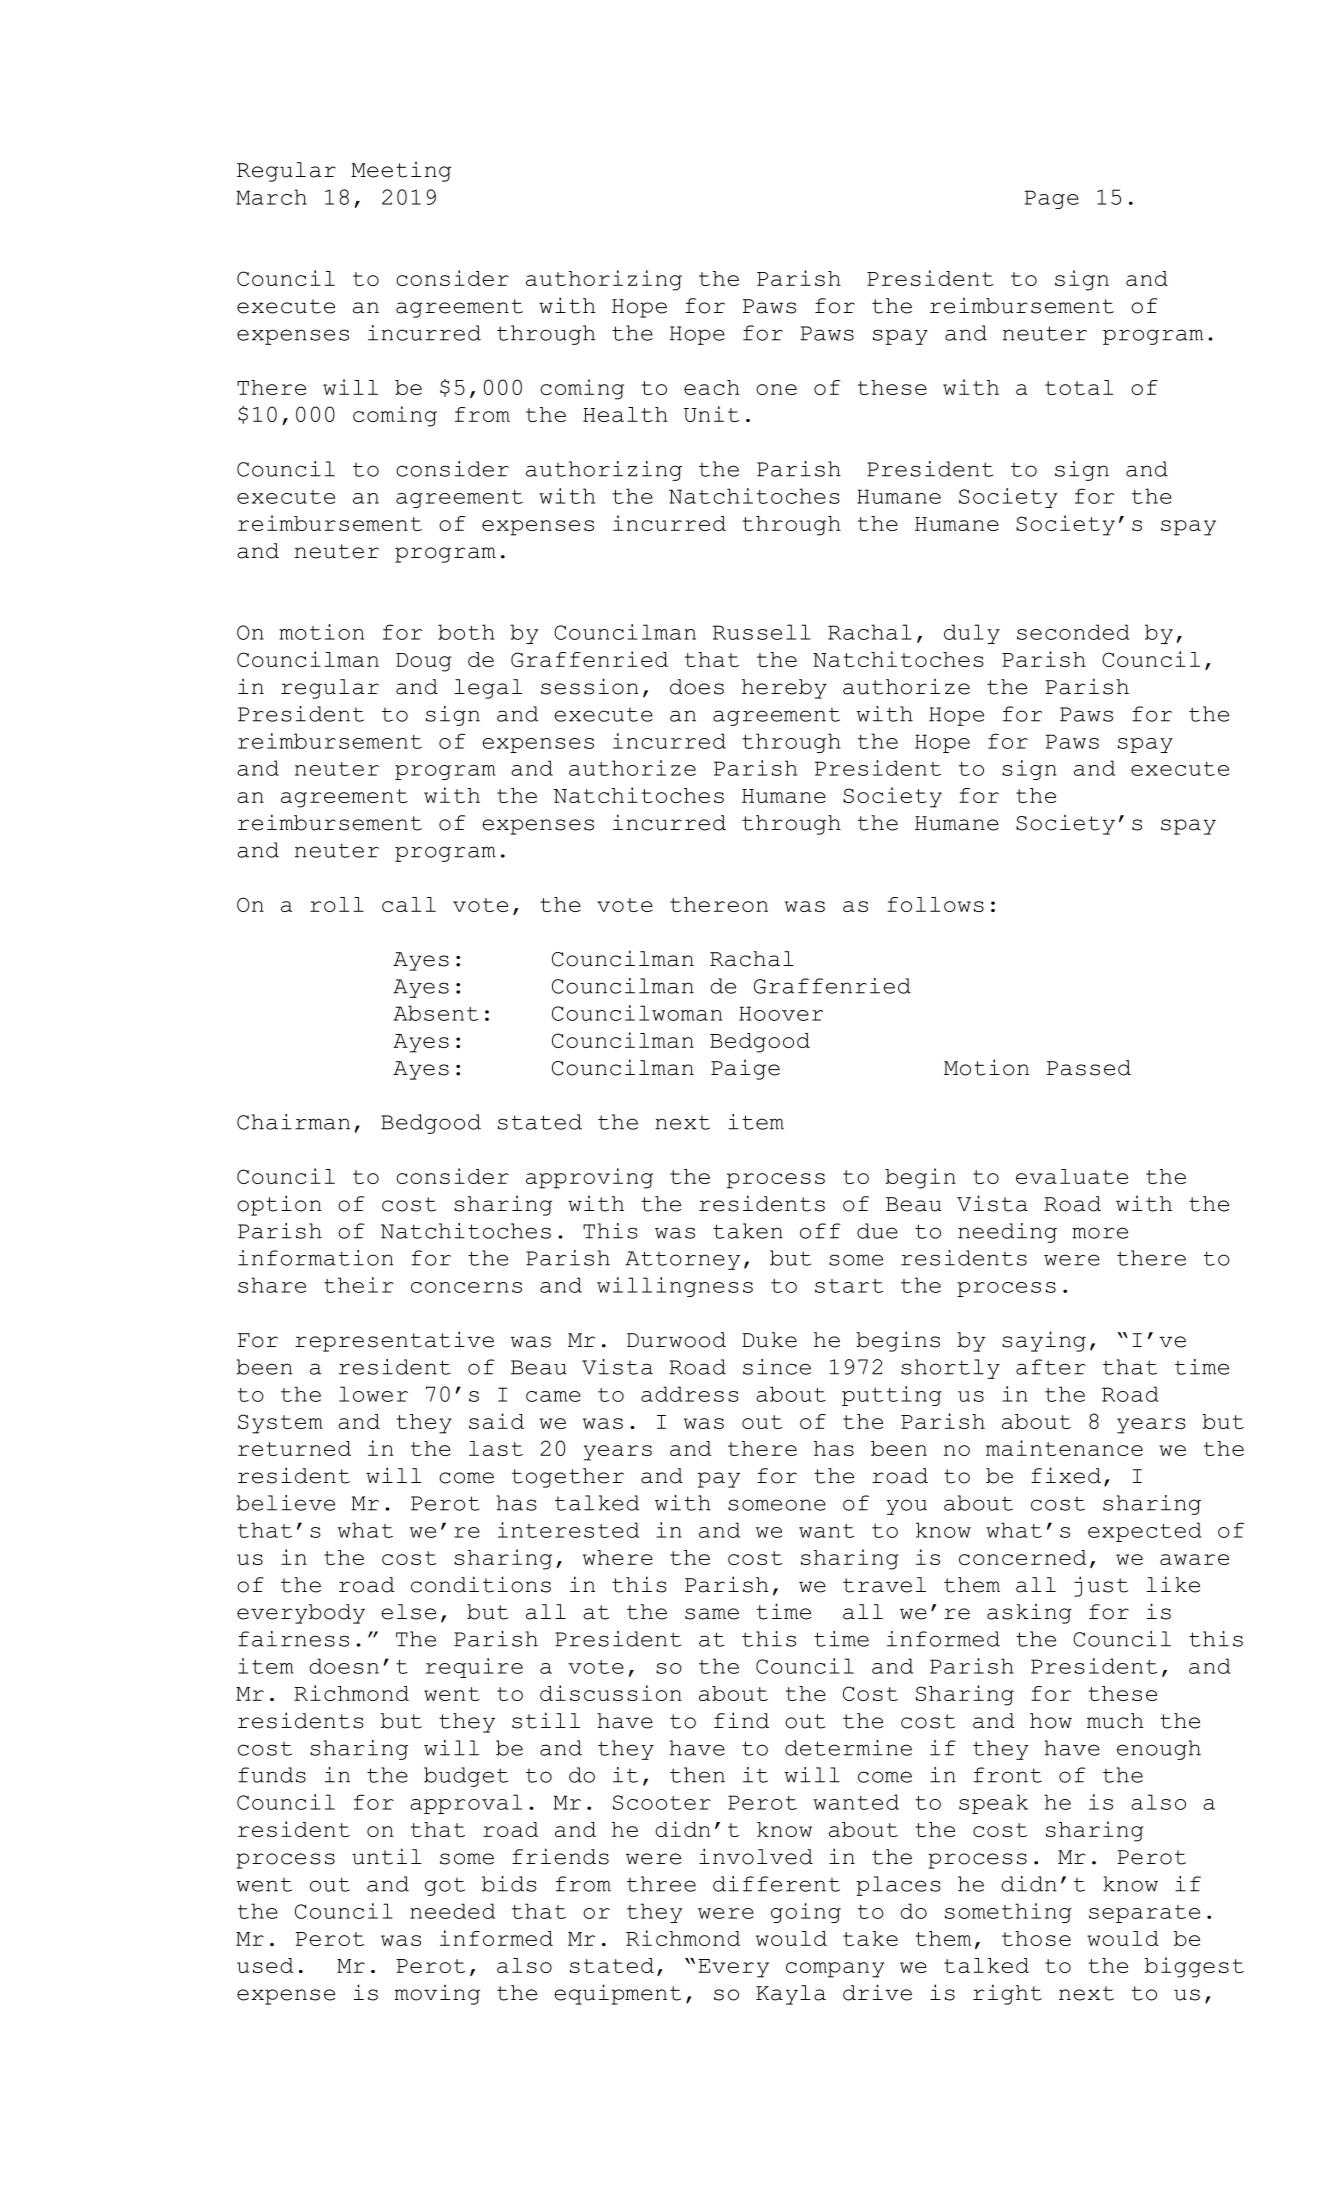  I want to click on needed, so click(452, 1911).
